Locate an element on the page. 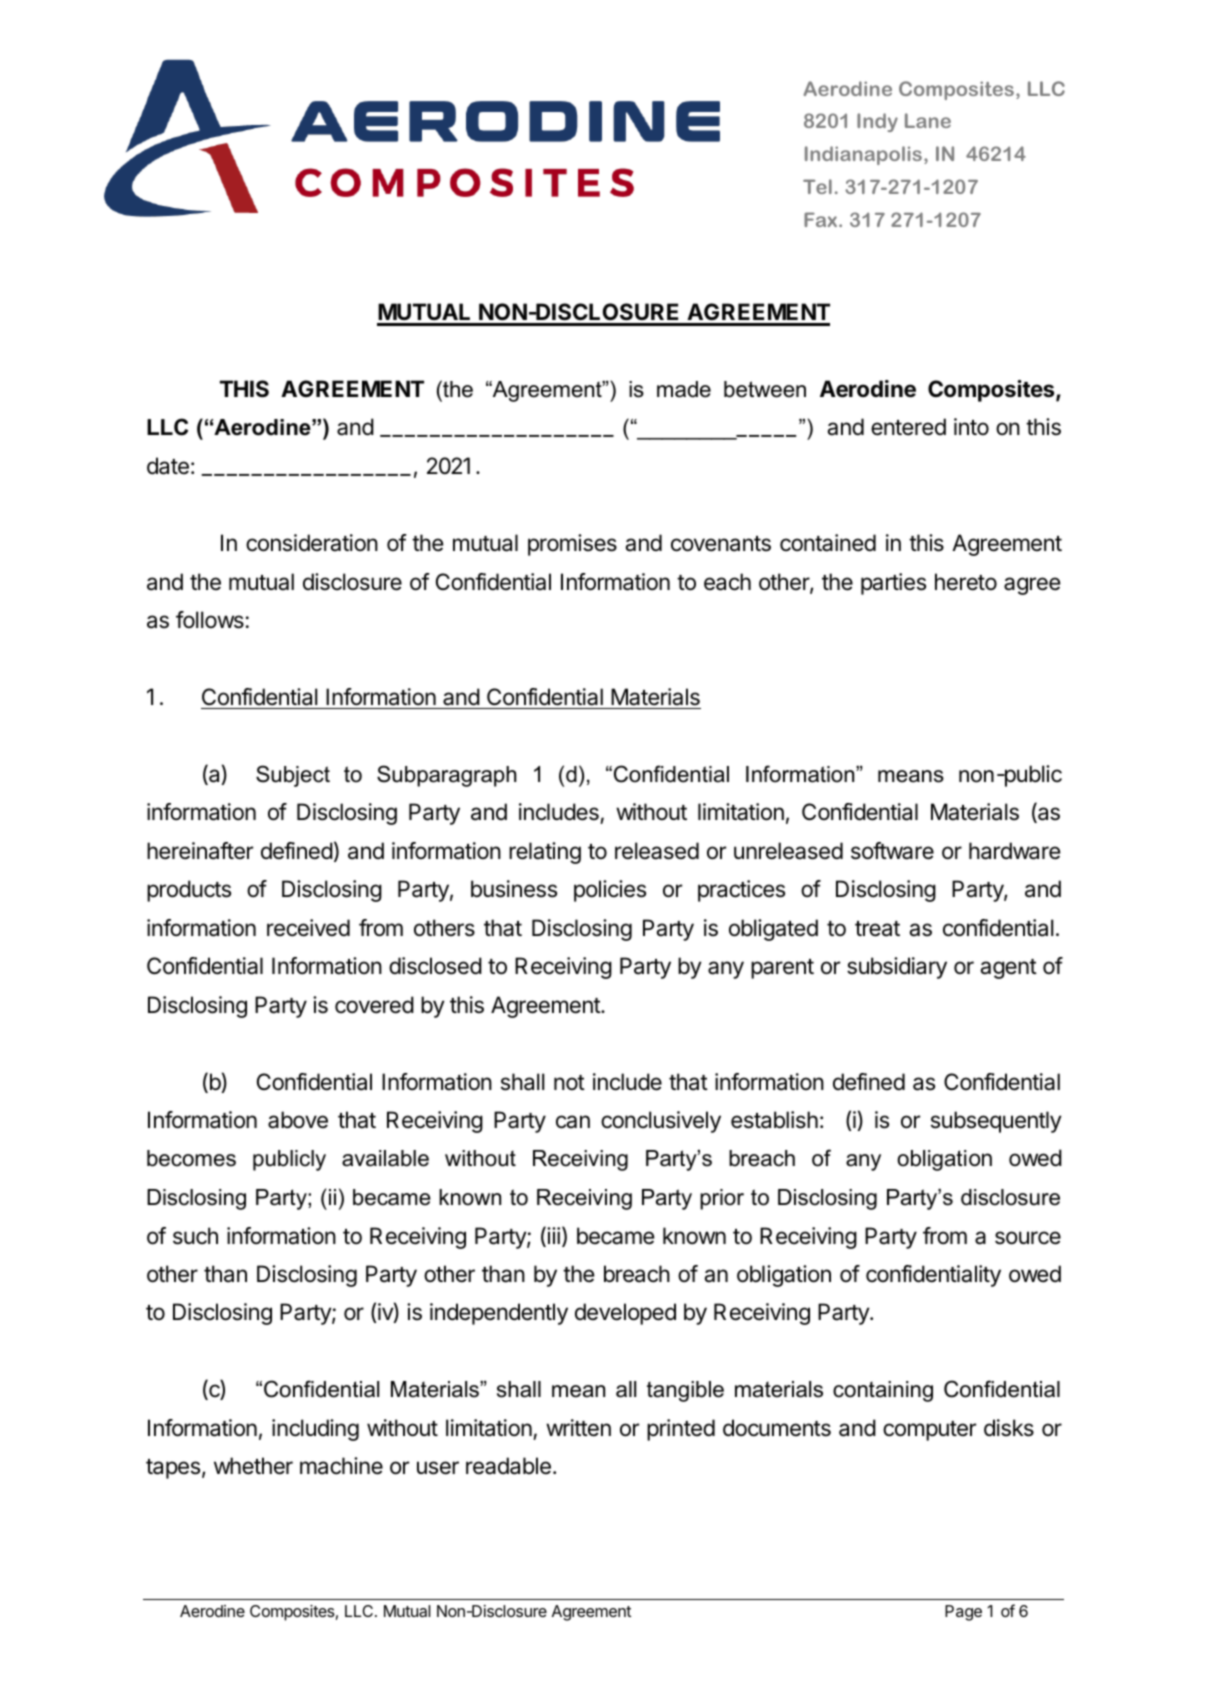 The height and width of the document is (1707, 1207). Page is located at coordinates (963, 1613).
